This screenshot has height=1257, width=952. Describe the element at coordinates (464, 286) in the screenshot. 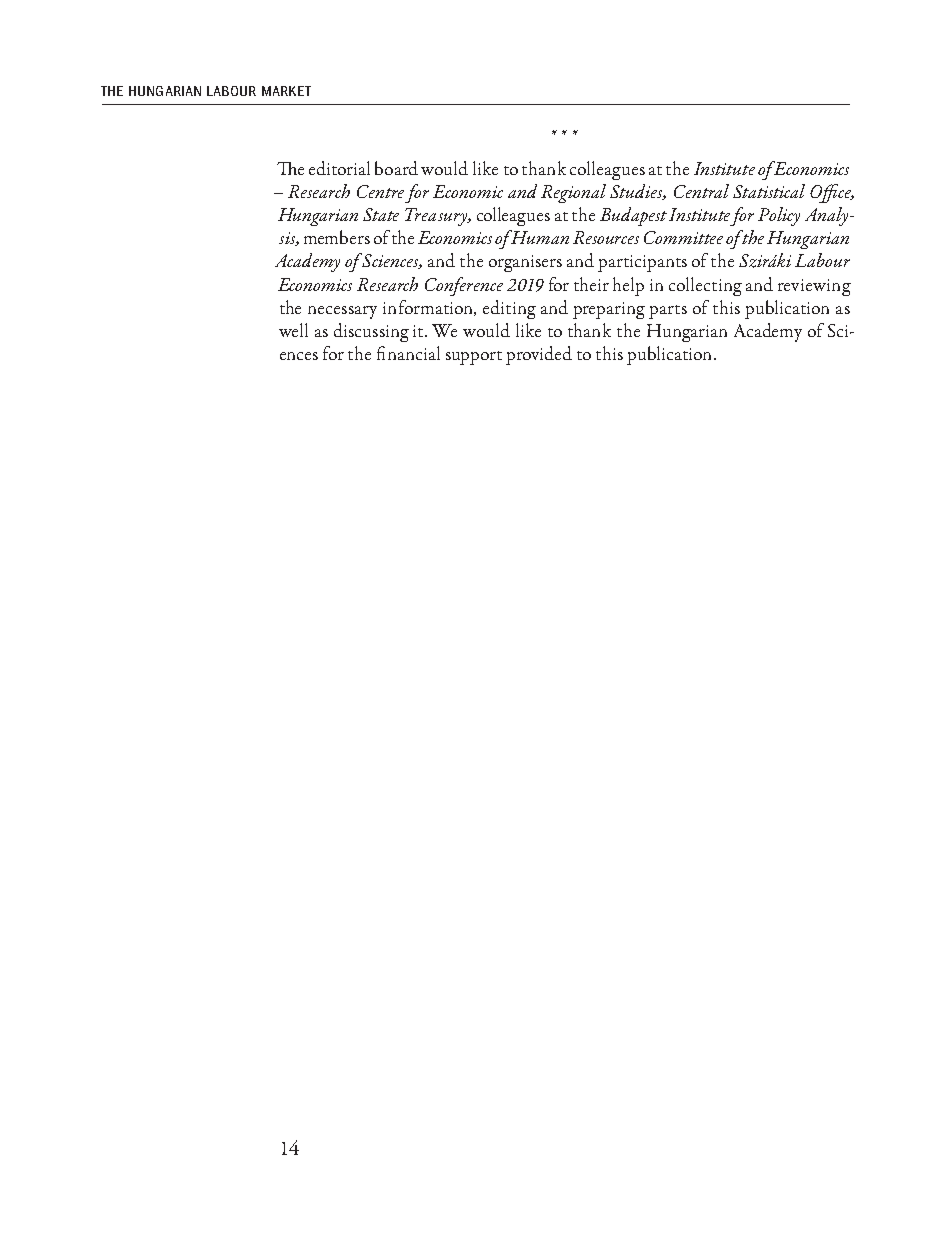

I see `Conference` at that location.
